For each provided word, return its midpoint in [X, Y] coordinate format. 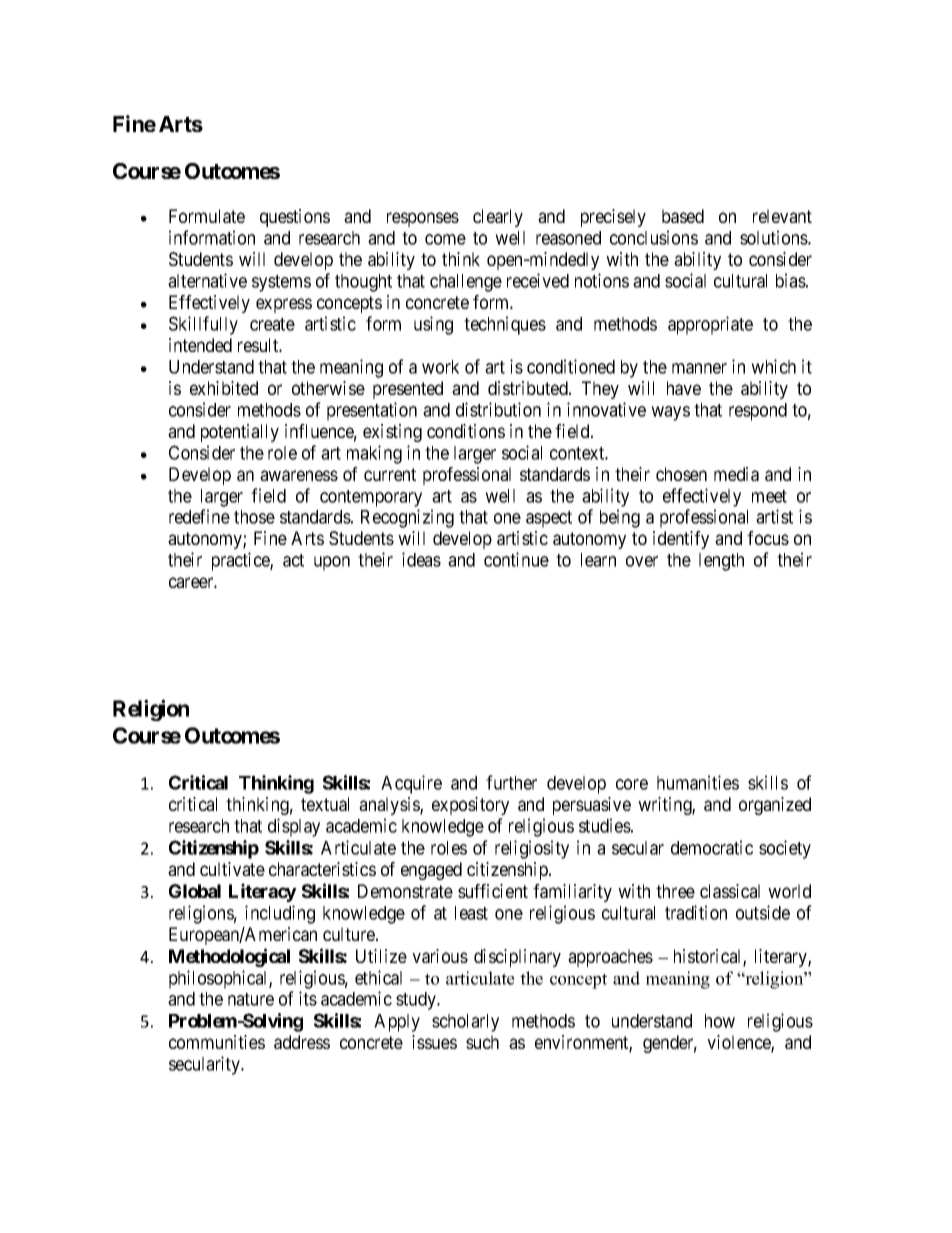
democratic [712, 847]
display [294, 827]
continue [516, 559]
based [683, 216]
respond [758, 412]
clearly [498, 218]
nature [251, 999]
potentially [240, 433]
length [721, 562]
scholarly [465, 1023]
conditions [466, 431]
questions [295, 218]
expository [470, 806]
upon [332, 563]
